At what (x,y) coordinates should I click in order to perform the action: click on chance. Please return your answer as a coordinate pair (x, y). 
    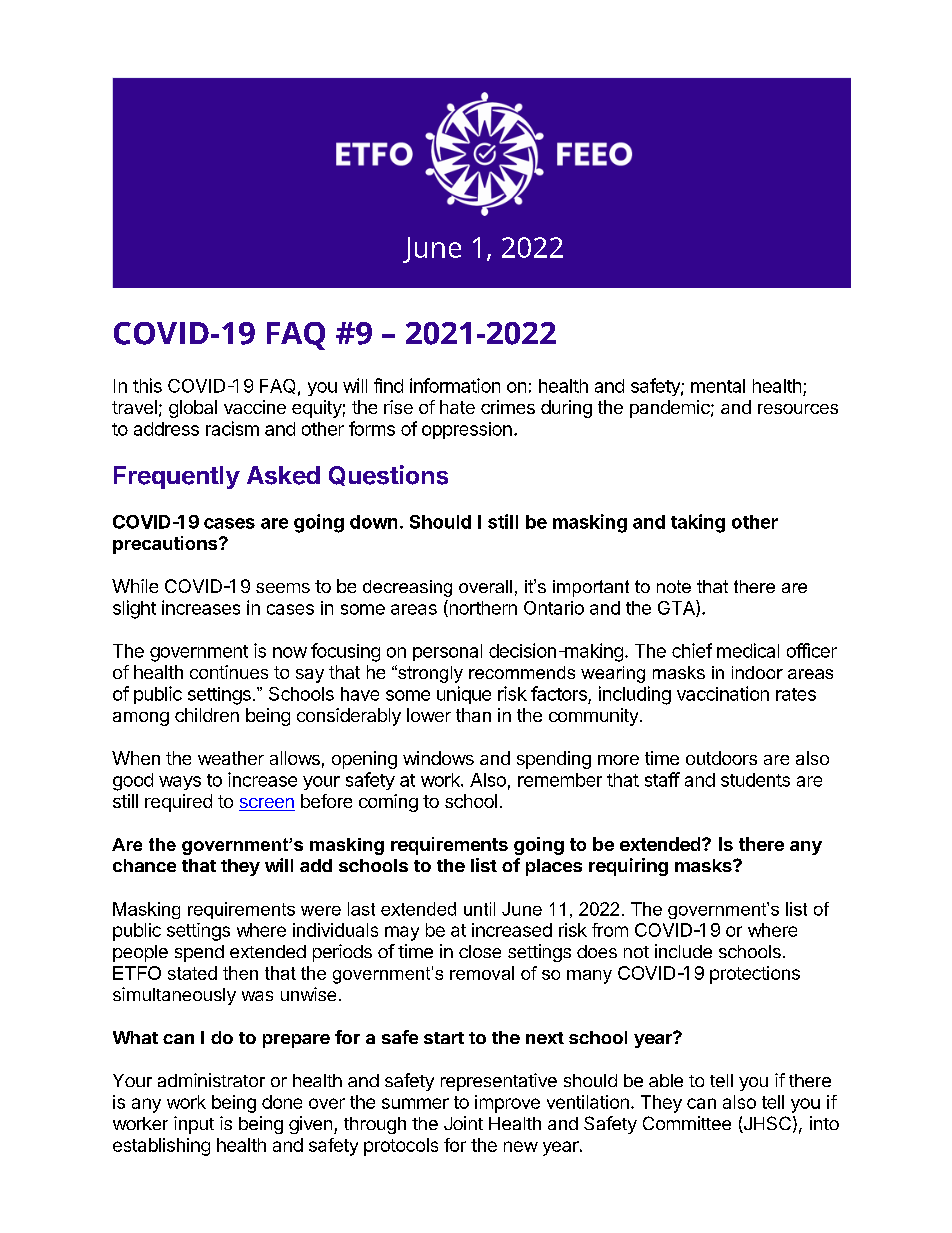
    Looking at the image, I should click on (144, 865).
